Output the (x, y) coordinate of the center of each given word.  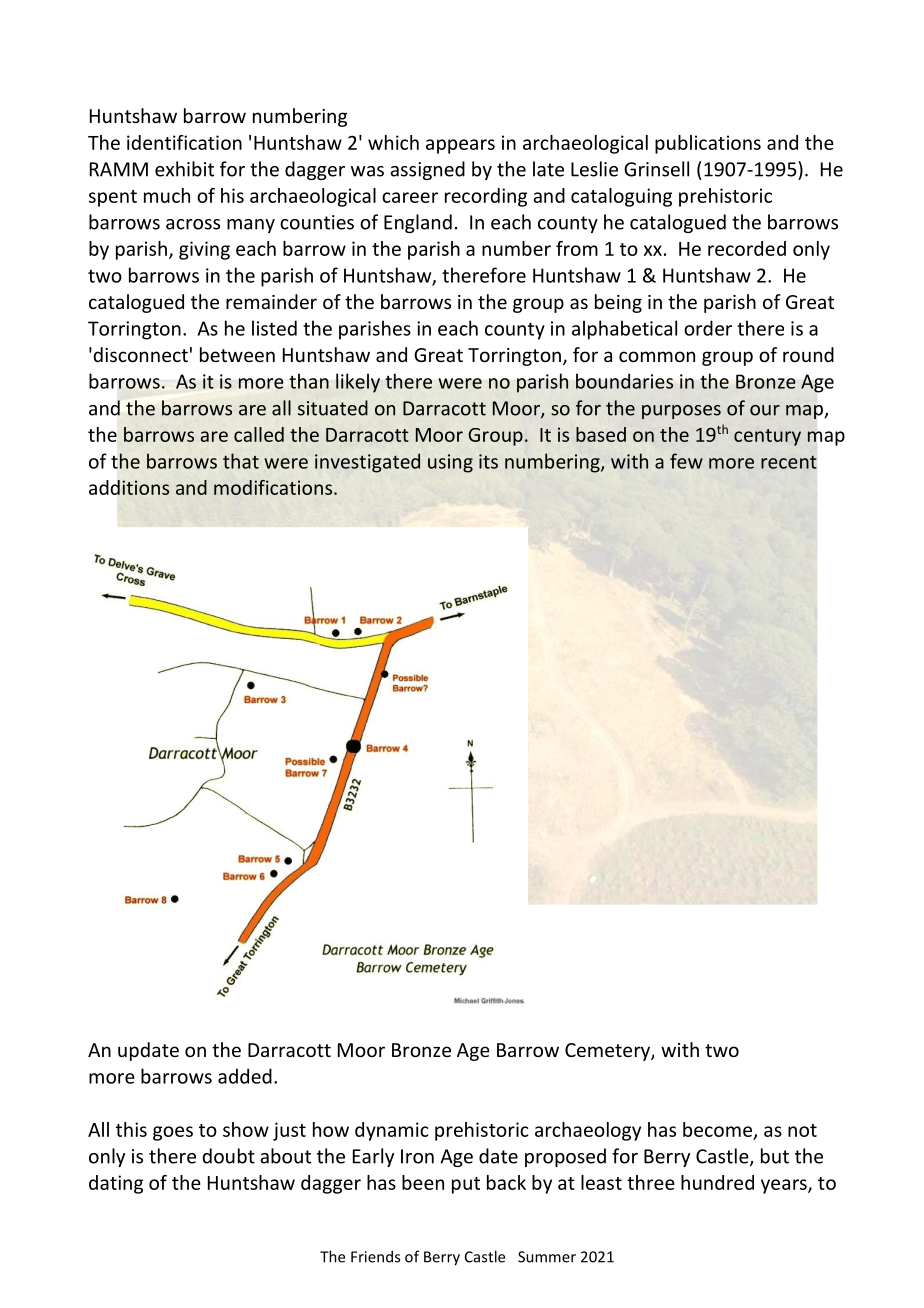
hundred (717, 1182)
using (450, 463)
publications (708, 144)
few (686, 461)
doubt (228, 1156)
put (466, 1185)
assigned (427, 170)
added (245, 1076)
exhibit (184, 169)
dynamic (391, 1131)
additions (129, 487)
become (717, 1129)
